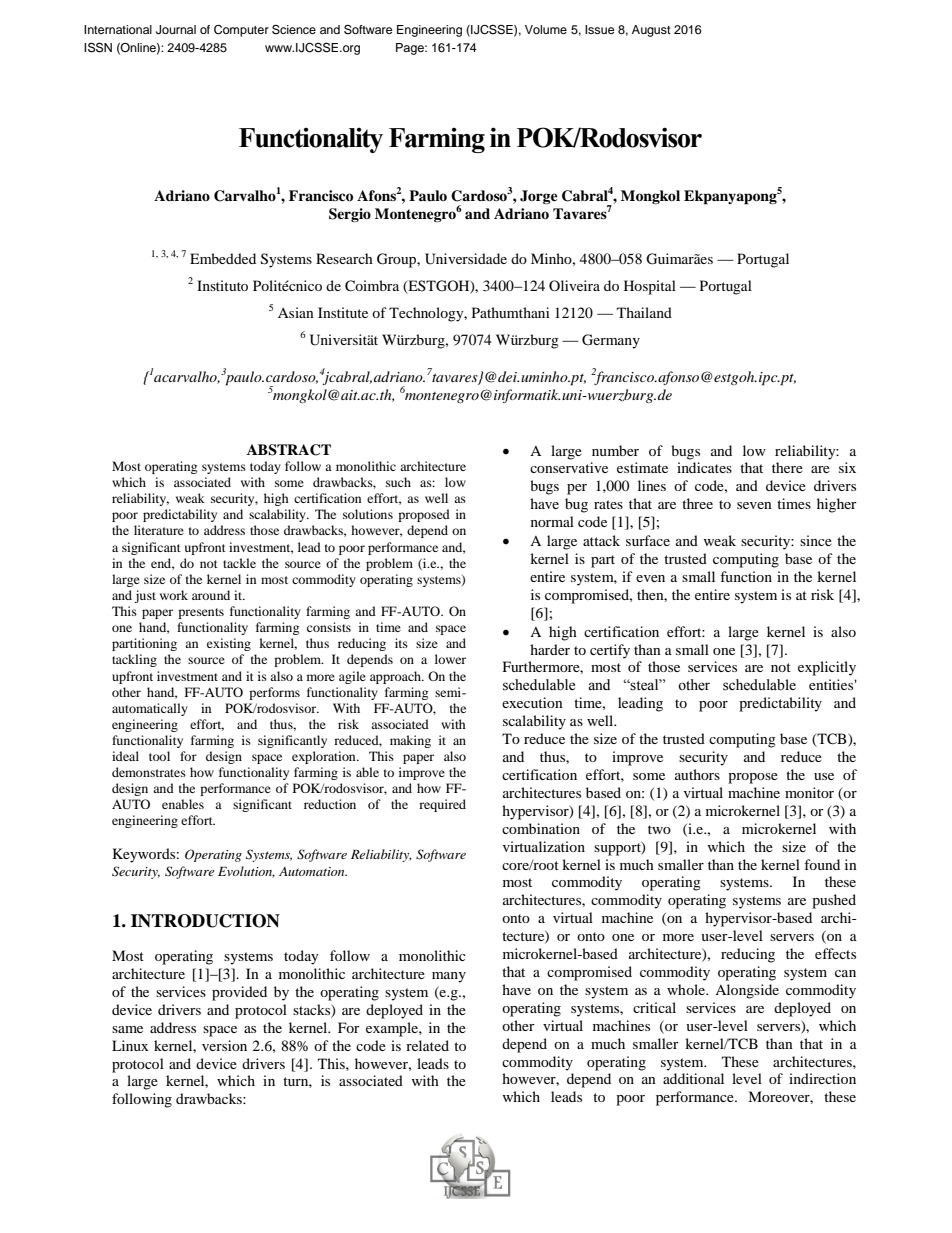 This image has height=1233, width=952. I want to click on related, so click(427, 1045).
